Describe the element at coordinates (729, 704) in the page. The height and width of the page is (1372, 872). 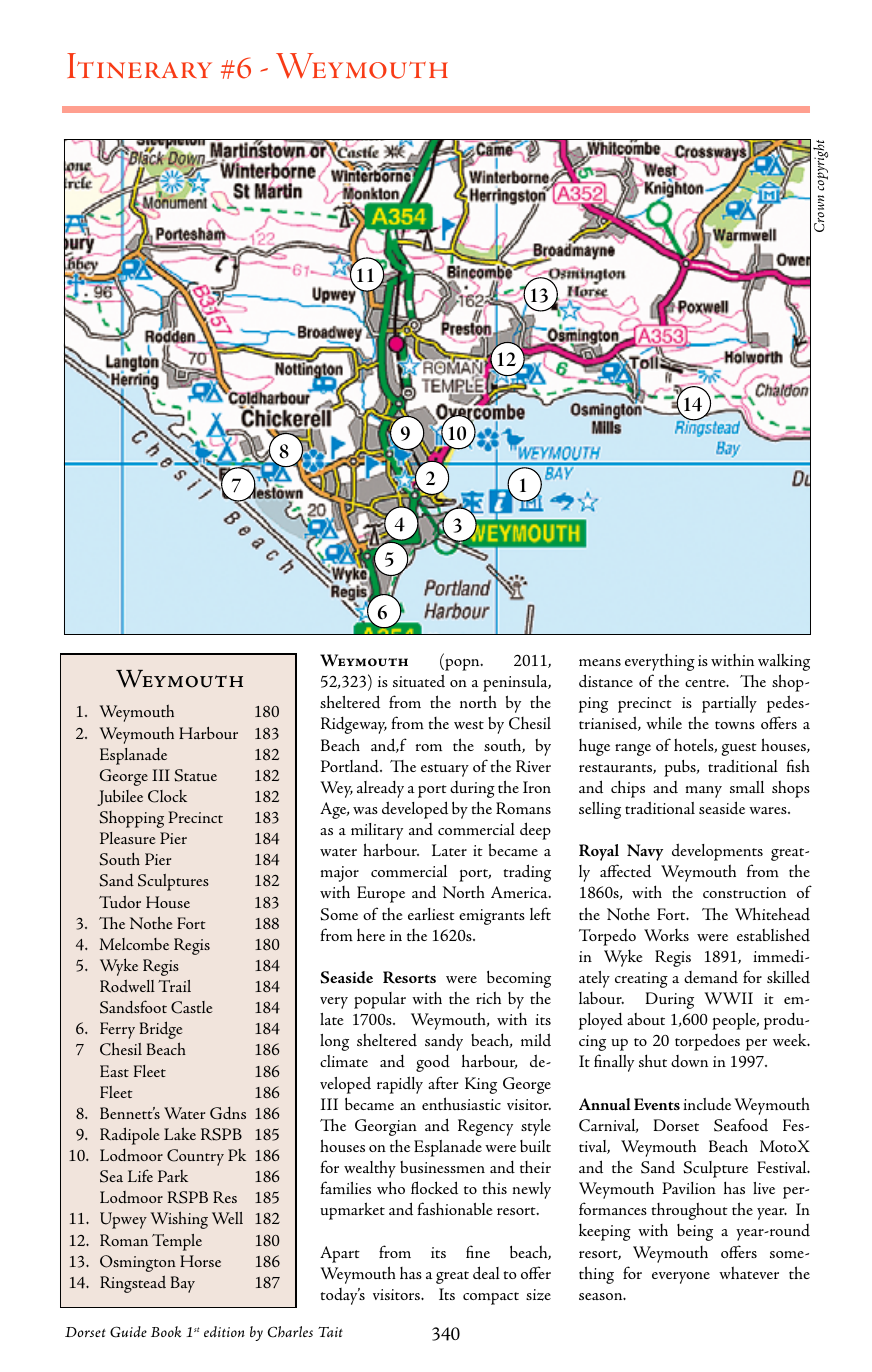
I see `partially` at that location.
